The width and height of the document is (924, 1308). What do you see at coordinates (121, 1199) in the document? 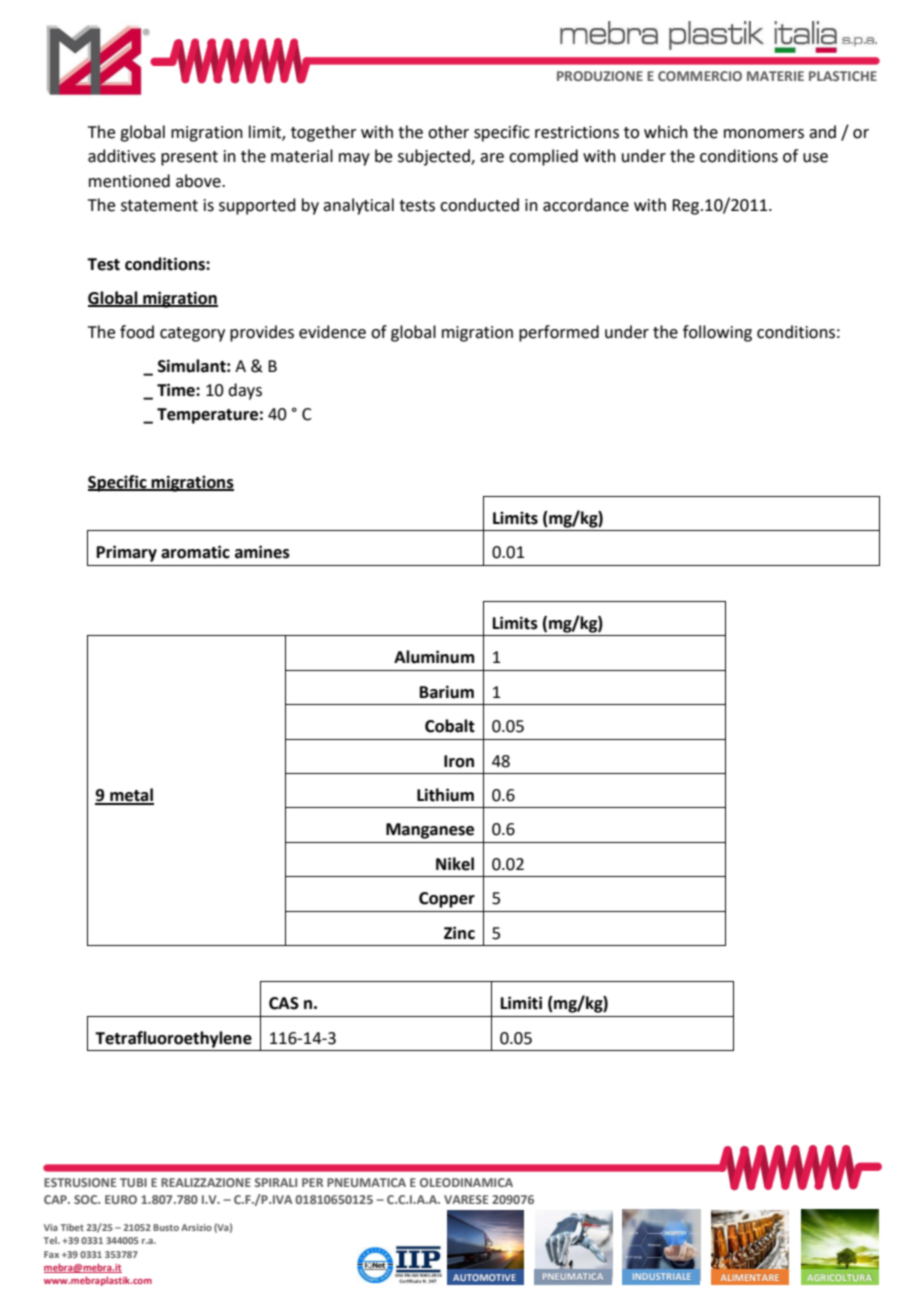
I see `EURO` at bounding box center [121, 1199].
